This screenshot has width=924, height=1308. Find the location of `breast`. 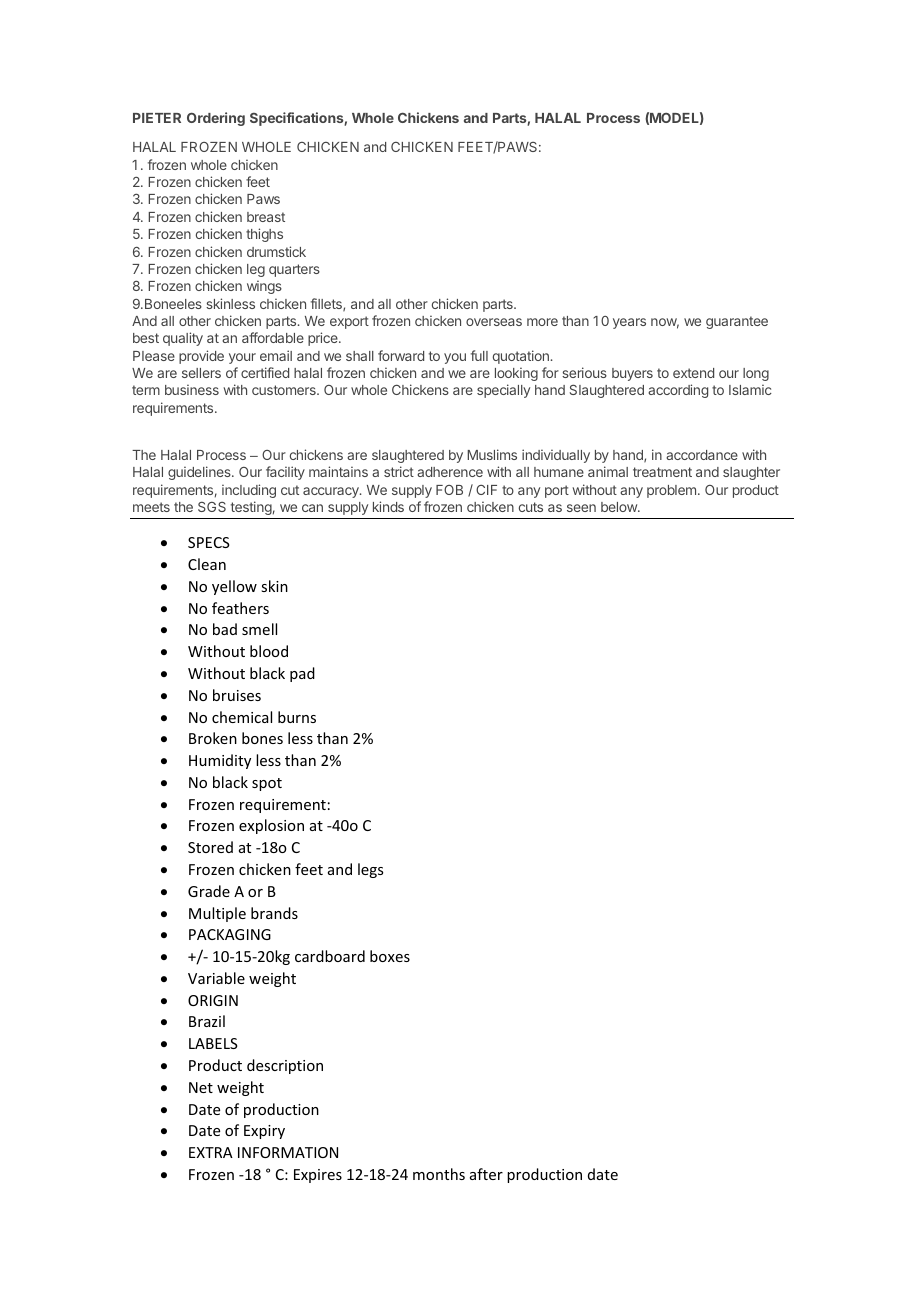

breast is located at coordinates (266, 217).
